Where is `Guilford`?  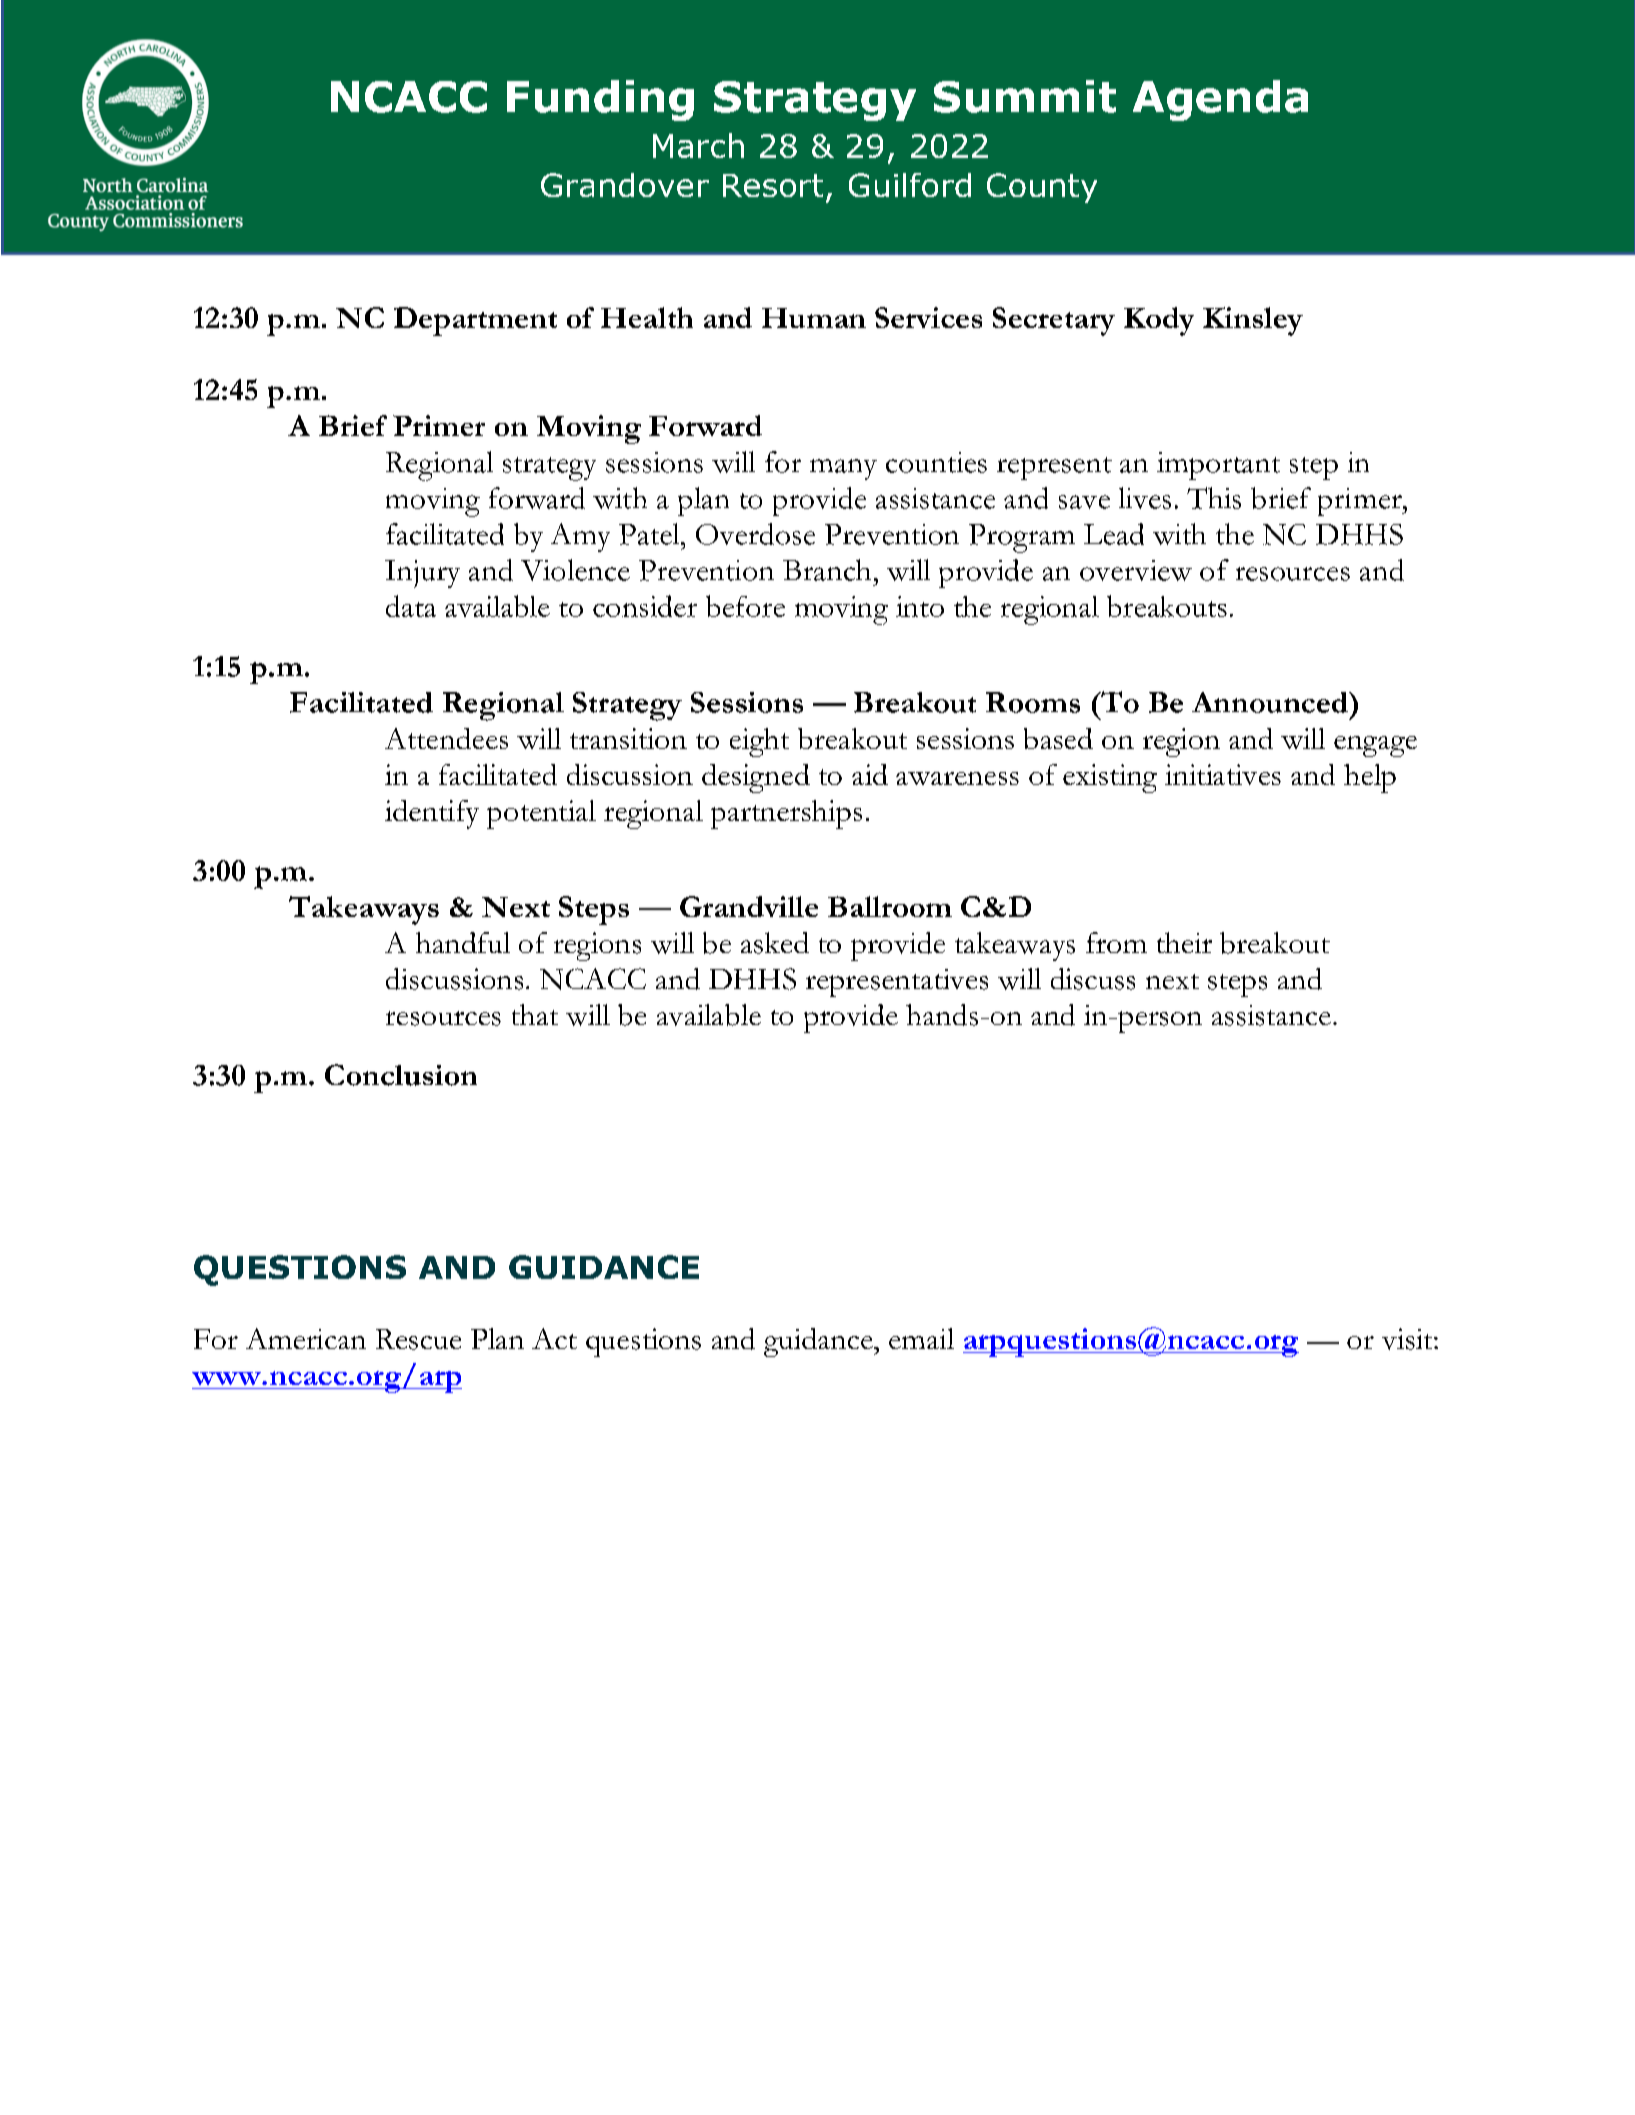
Guilford is located at coordinates (910, 185).
